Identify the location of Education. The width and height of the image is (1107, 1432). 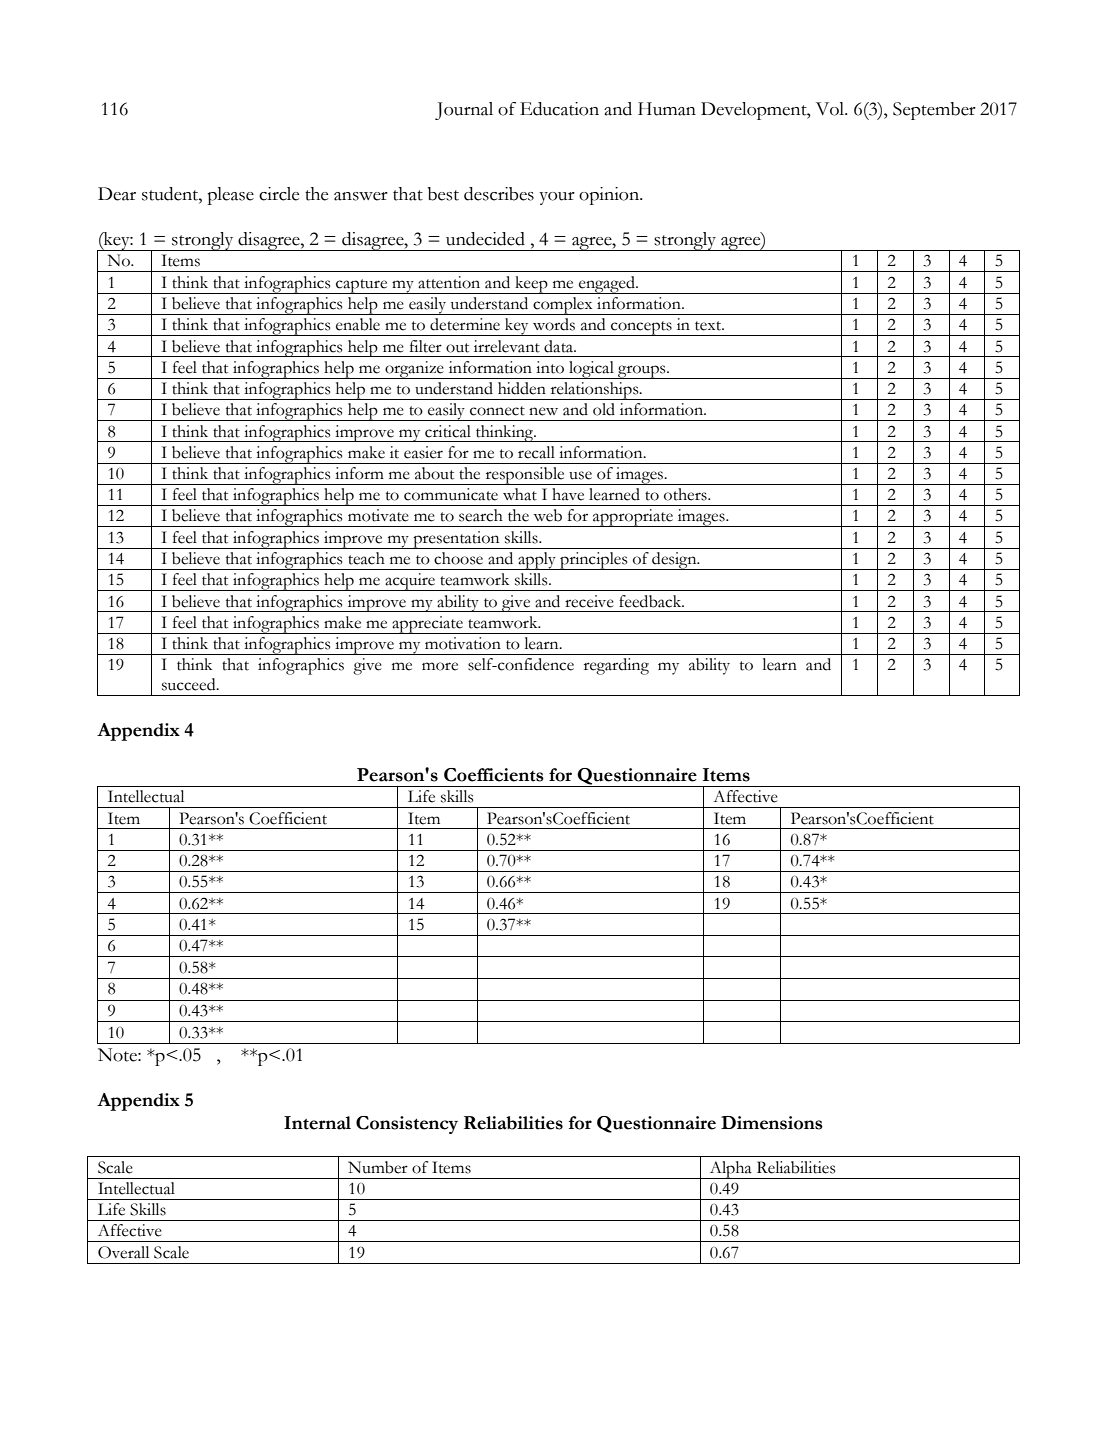
(559, 109).
